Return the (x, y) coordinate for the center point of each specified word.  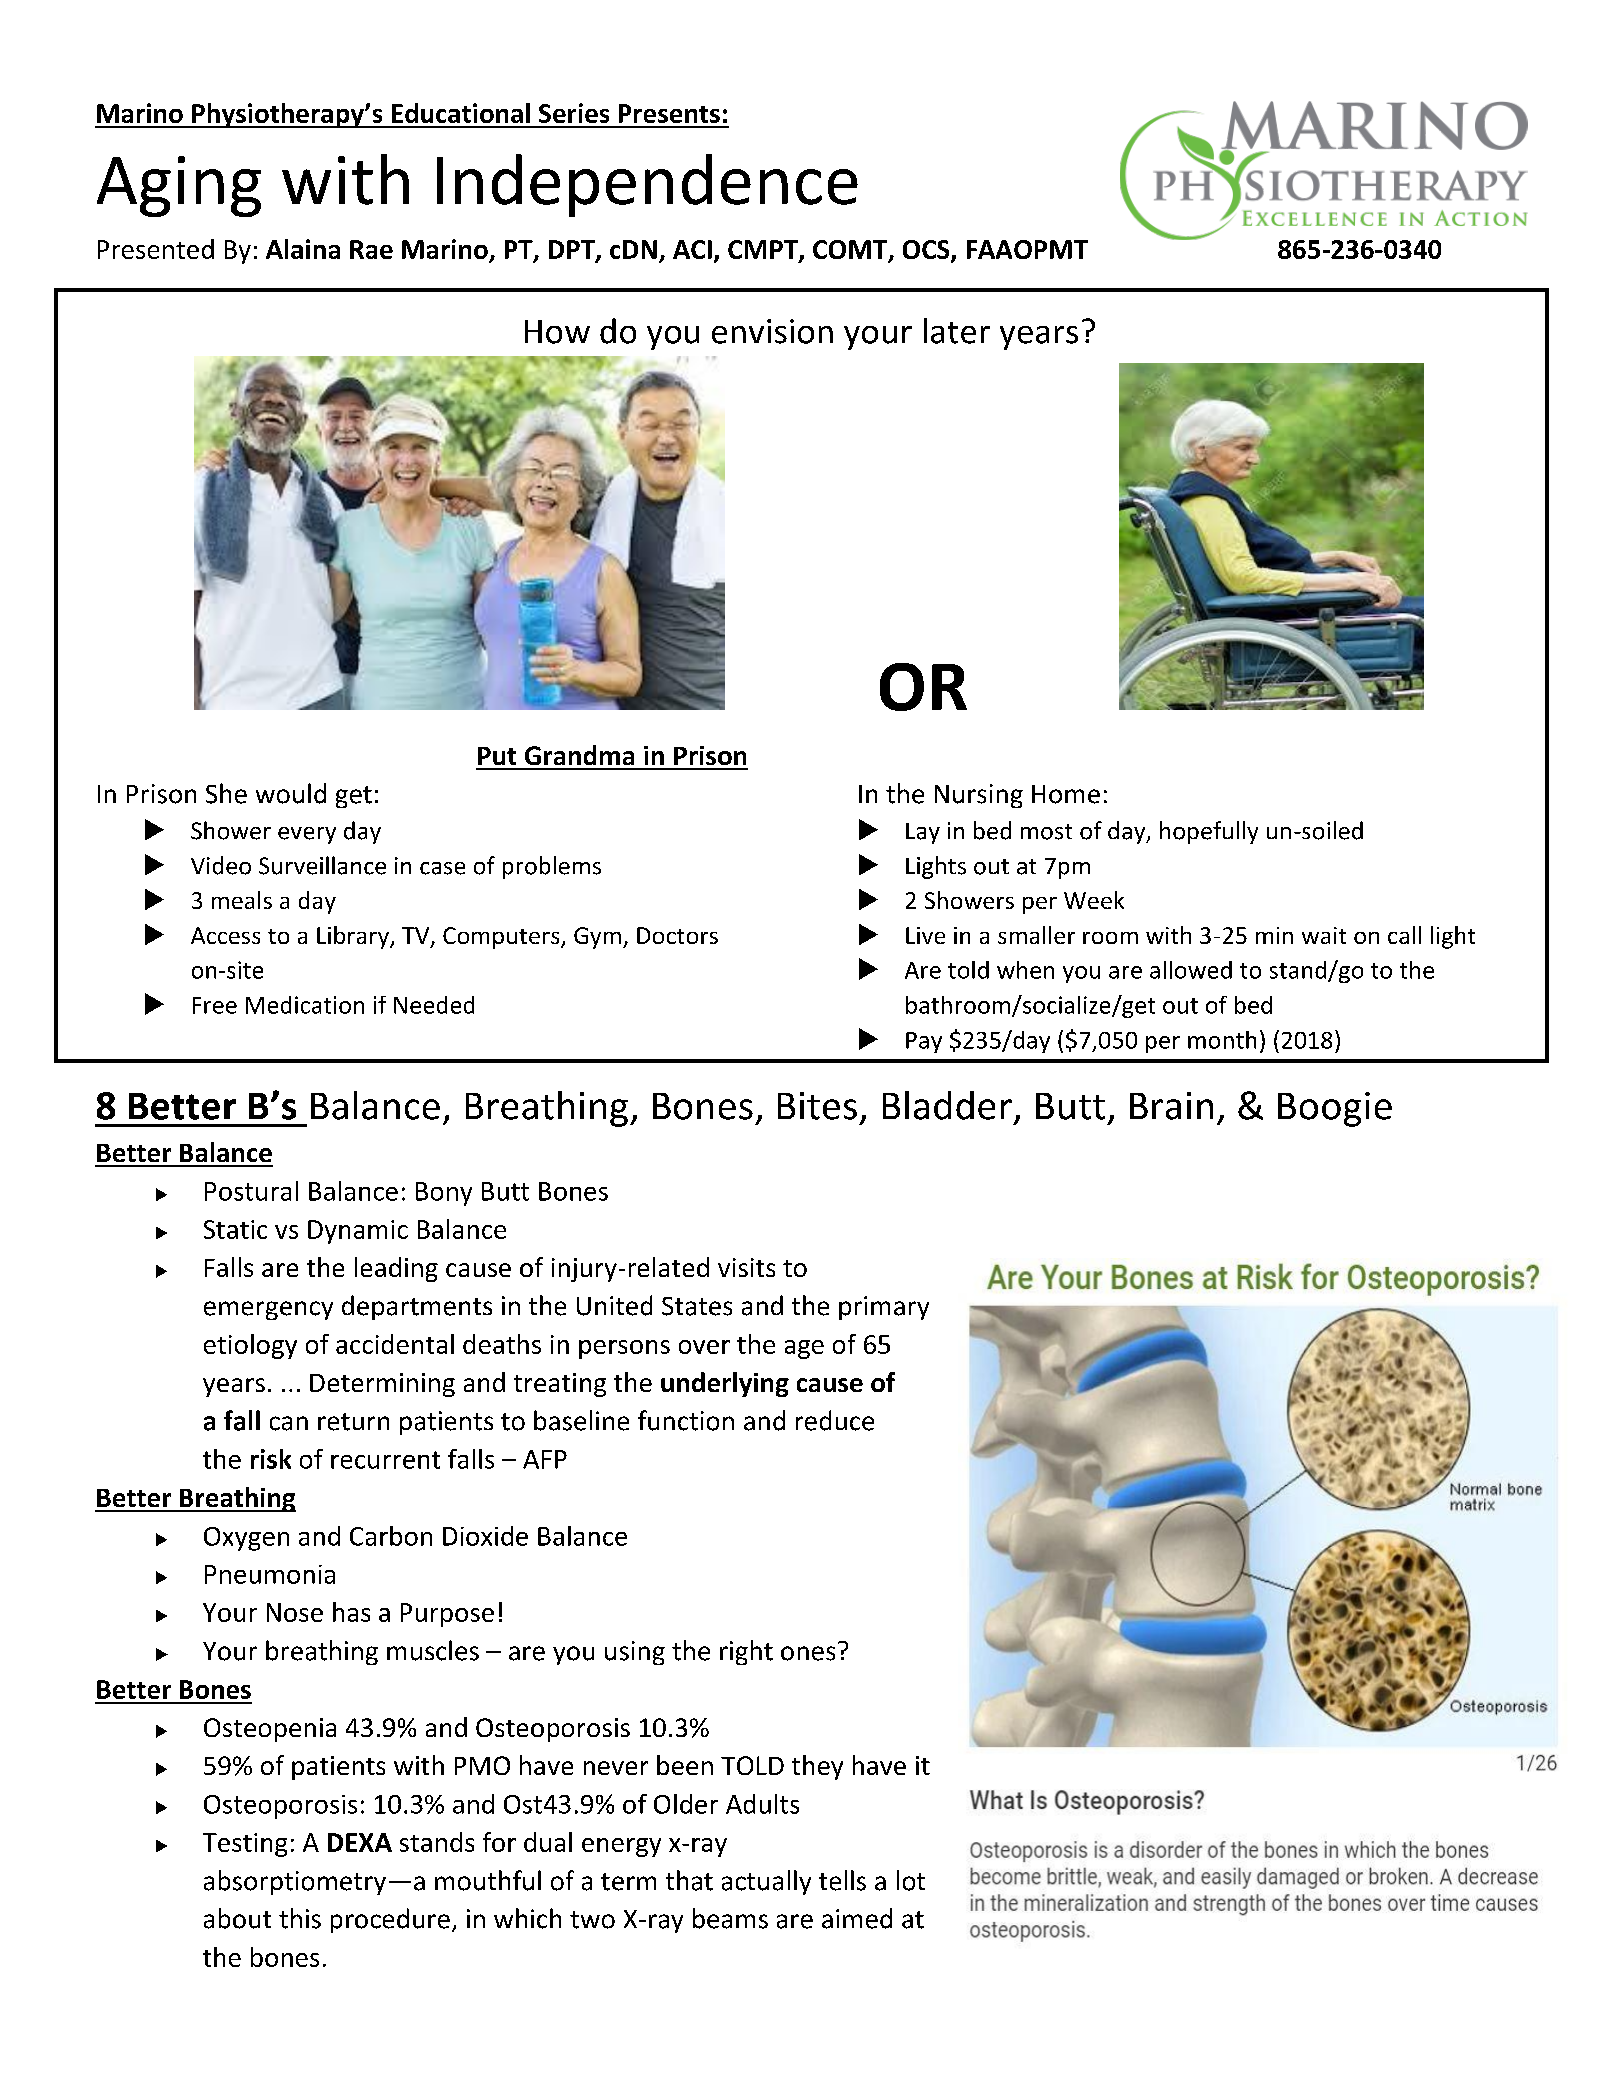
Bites (817, 1106)
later (957, 331)
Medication (305, 1005)
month (1222, 1040)
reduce (835, 1420)
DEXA (360, 1842)
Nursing (979, 796)
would (291, 793)
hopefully (1209, 832)
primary (884, 1308)
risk (271, 1459)
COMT (851, 250)
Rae (371, 249)
